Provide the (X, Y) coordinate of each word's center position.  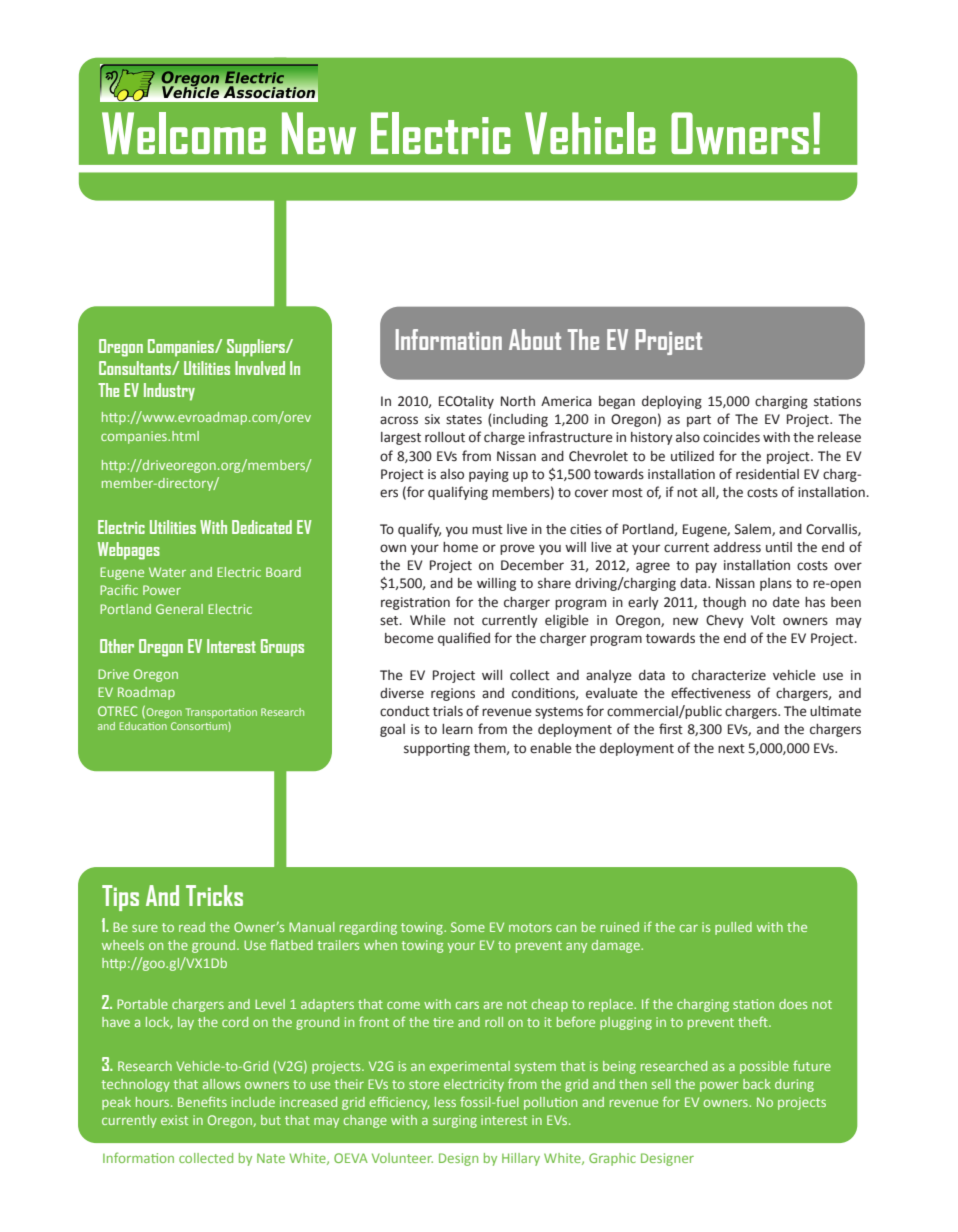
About (535, 339)
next (731, 749)
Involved (260, 368)
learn (457, 729)
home (460, 547)
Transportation (221, 713)
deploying (672, 402)
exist (174, 1120)
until (779, 547)
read (192, 927)
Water (167, 572)
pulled (733, 928)
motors (530, 927)
